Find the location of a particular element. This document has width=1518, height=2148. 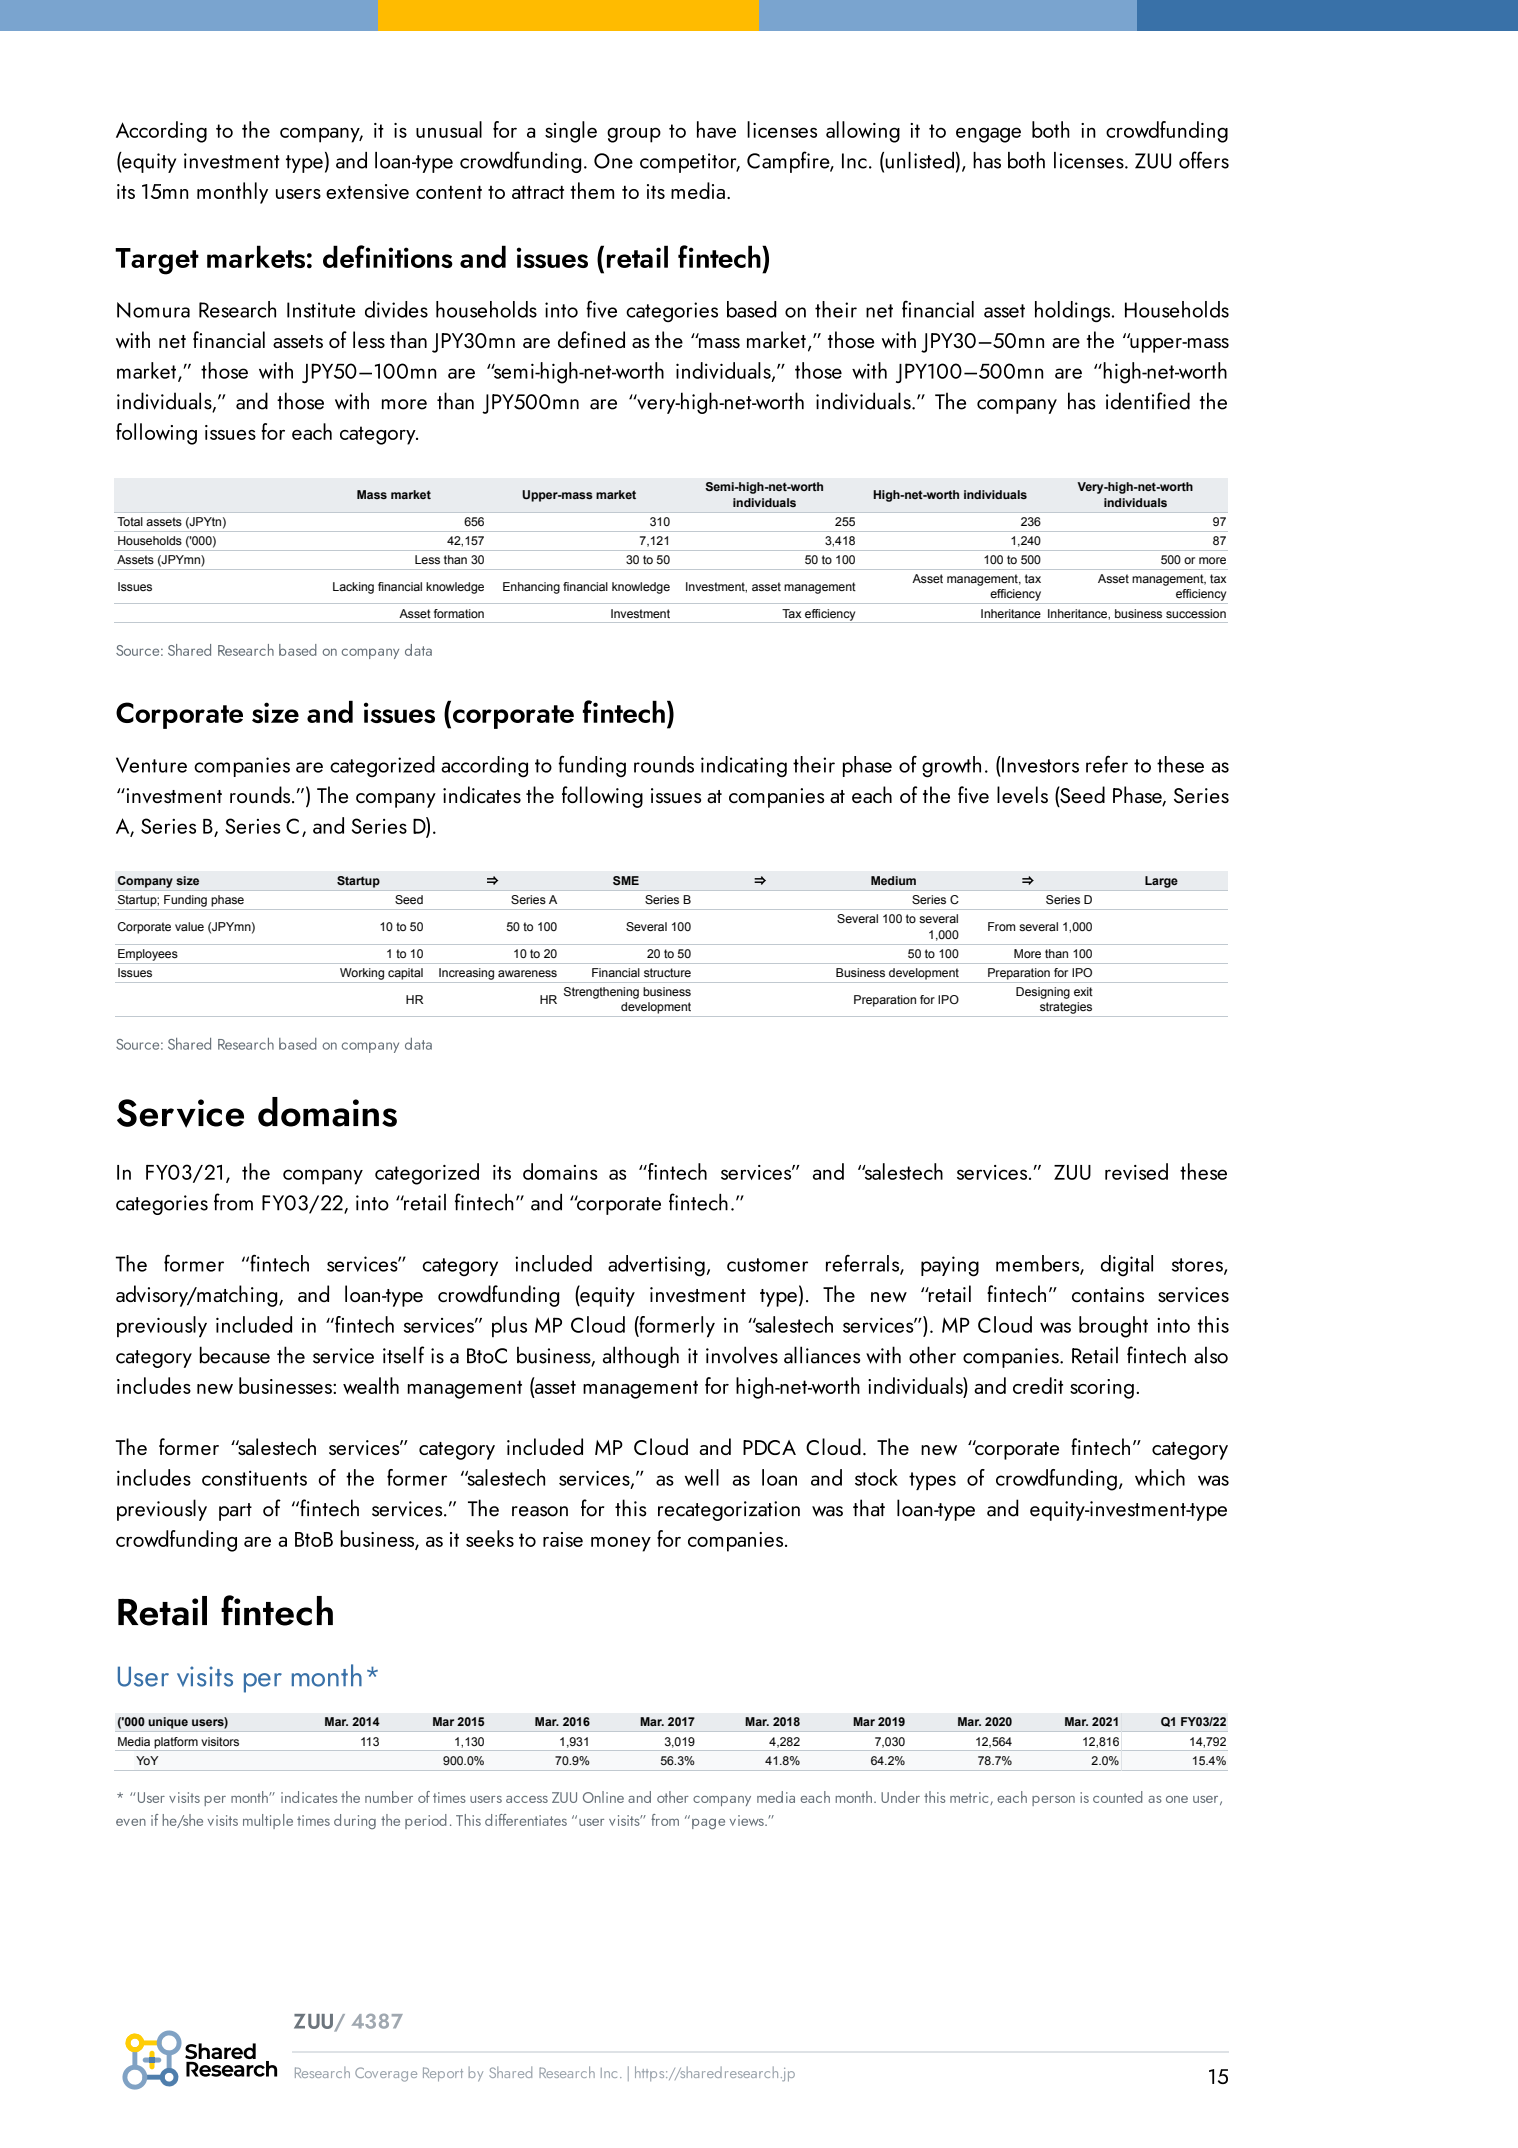

although is located at coordinates (641, 1357).
